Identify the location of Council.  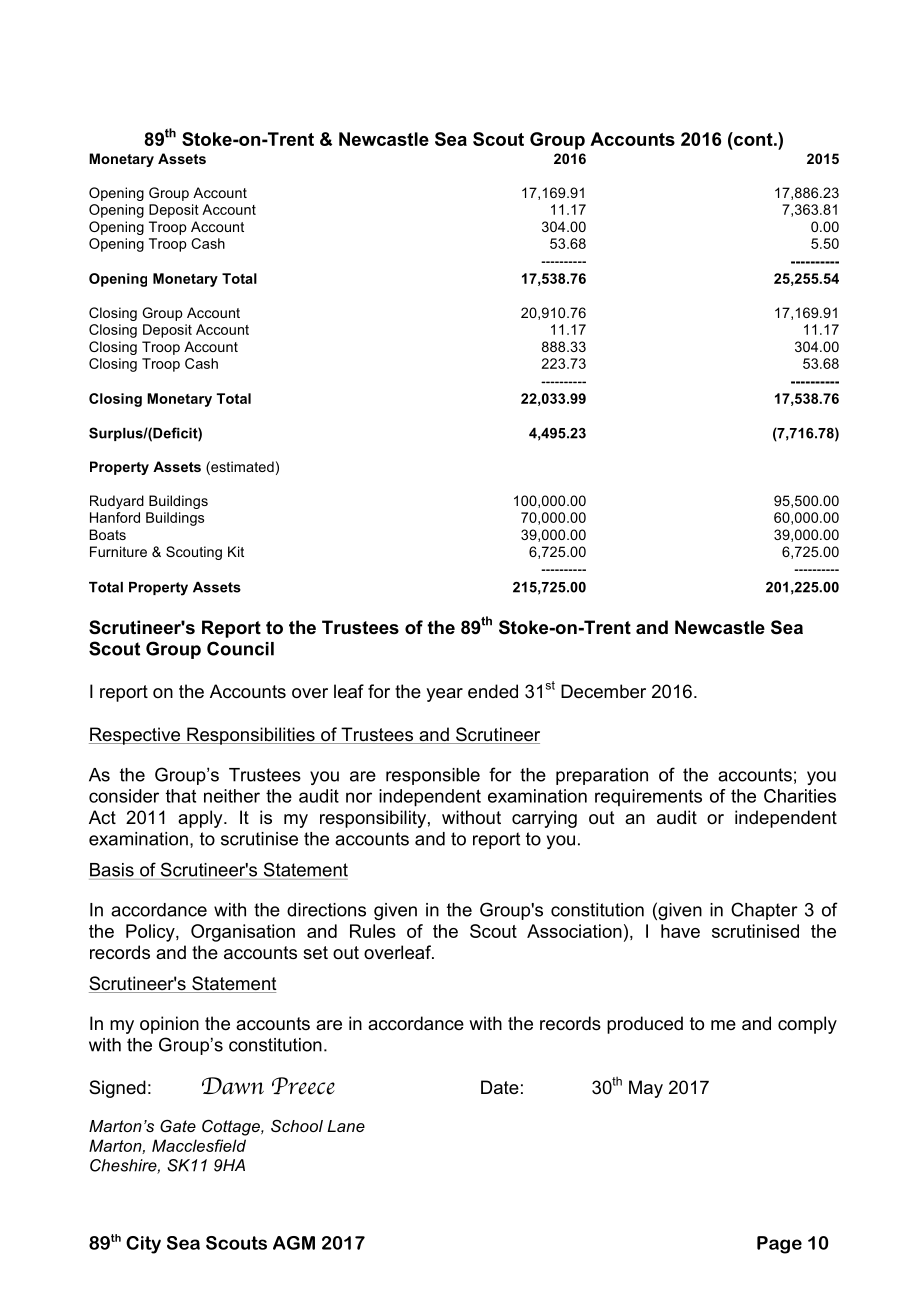
(240, 648).
